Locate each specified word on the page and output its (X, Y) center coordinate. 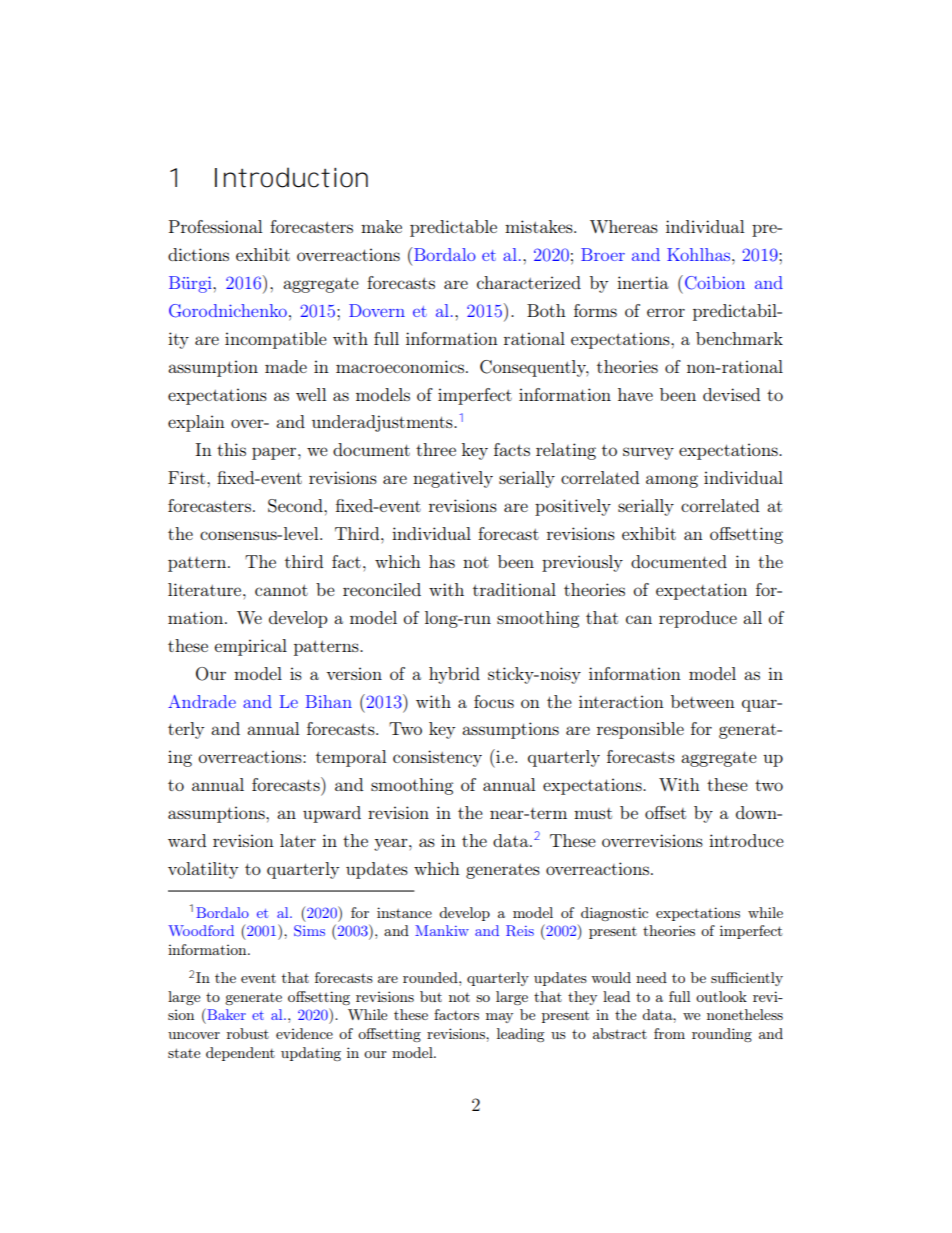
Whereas (624, 226)
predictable (453, 228)
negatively (453, 479)
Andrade (202, 701)
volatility (203, 870)
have (635, 394)
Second (296, 506)
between (703, 701)
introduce (746, 840)
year (392, 844)
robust (248, 1033)
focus (494, 701)
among (672, 481)
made (286, 366)
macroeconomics (400, 366)
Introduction (291, 177)
